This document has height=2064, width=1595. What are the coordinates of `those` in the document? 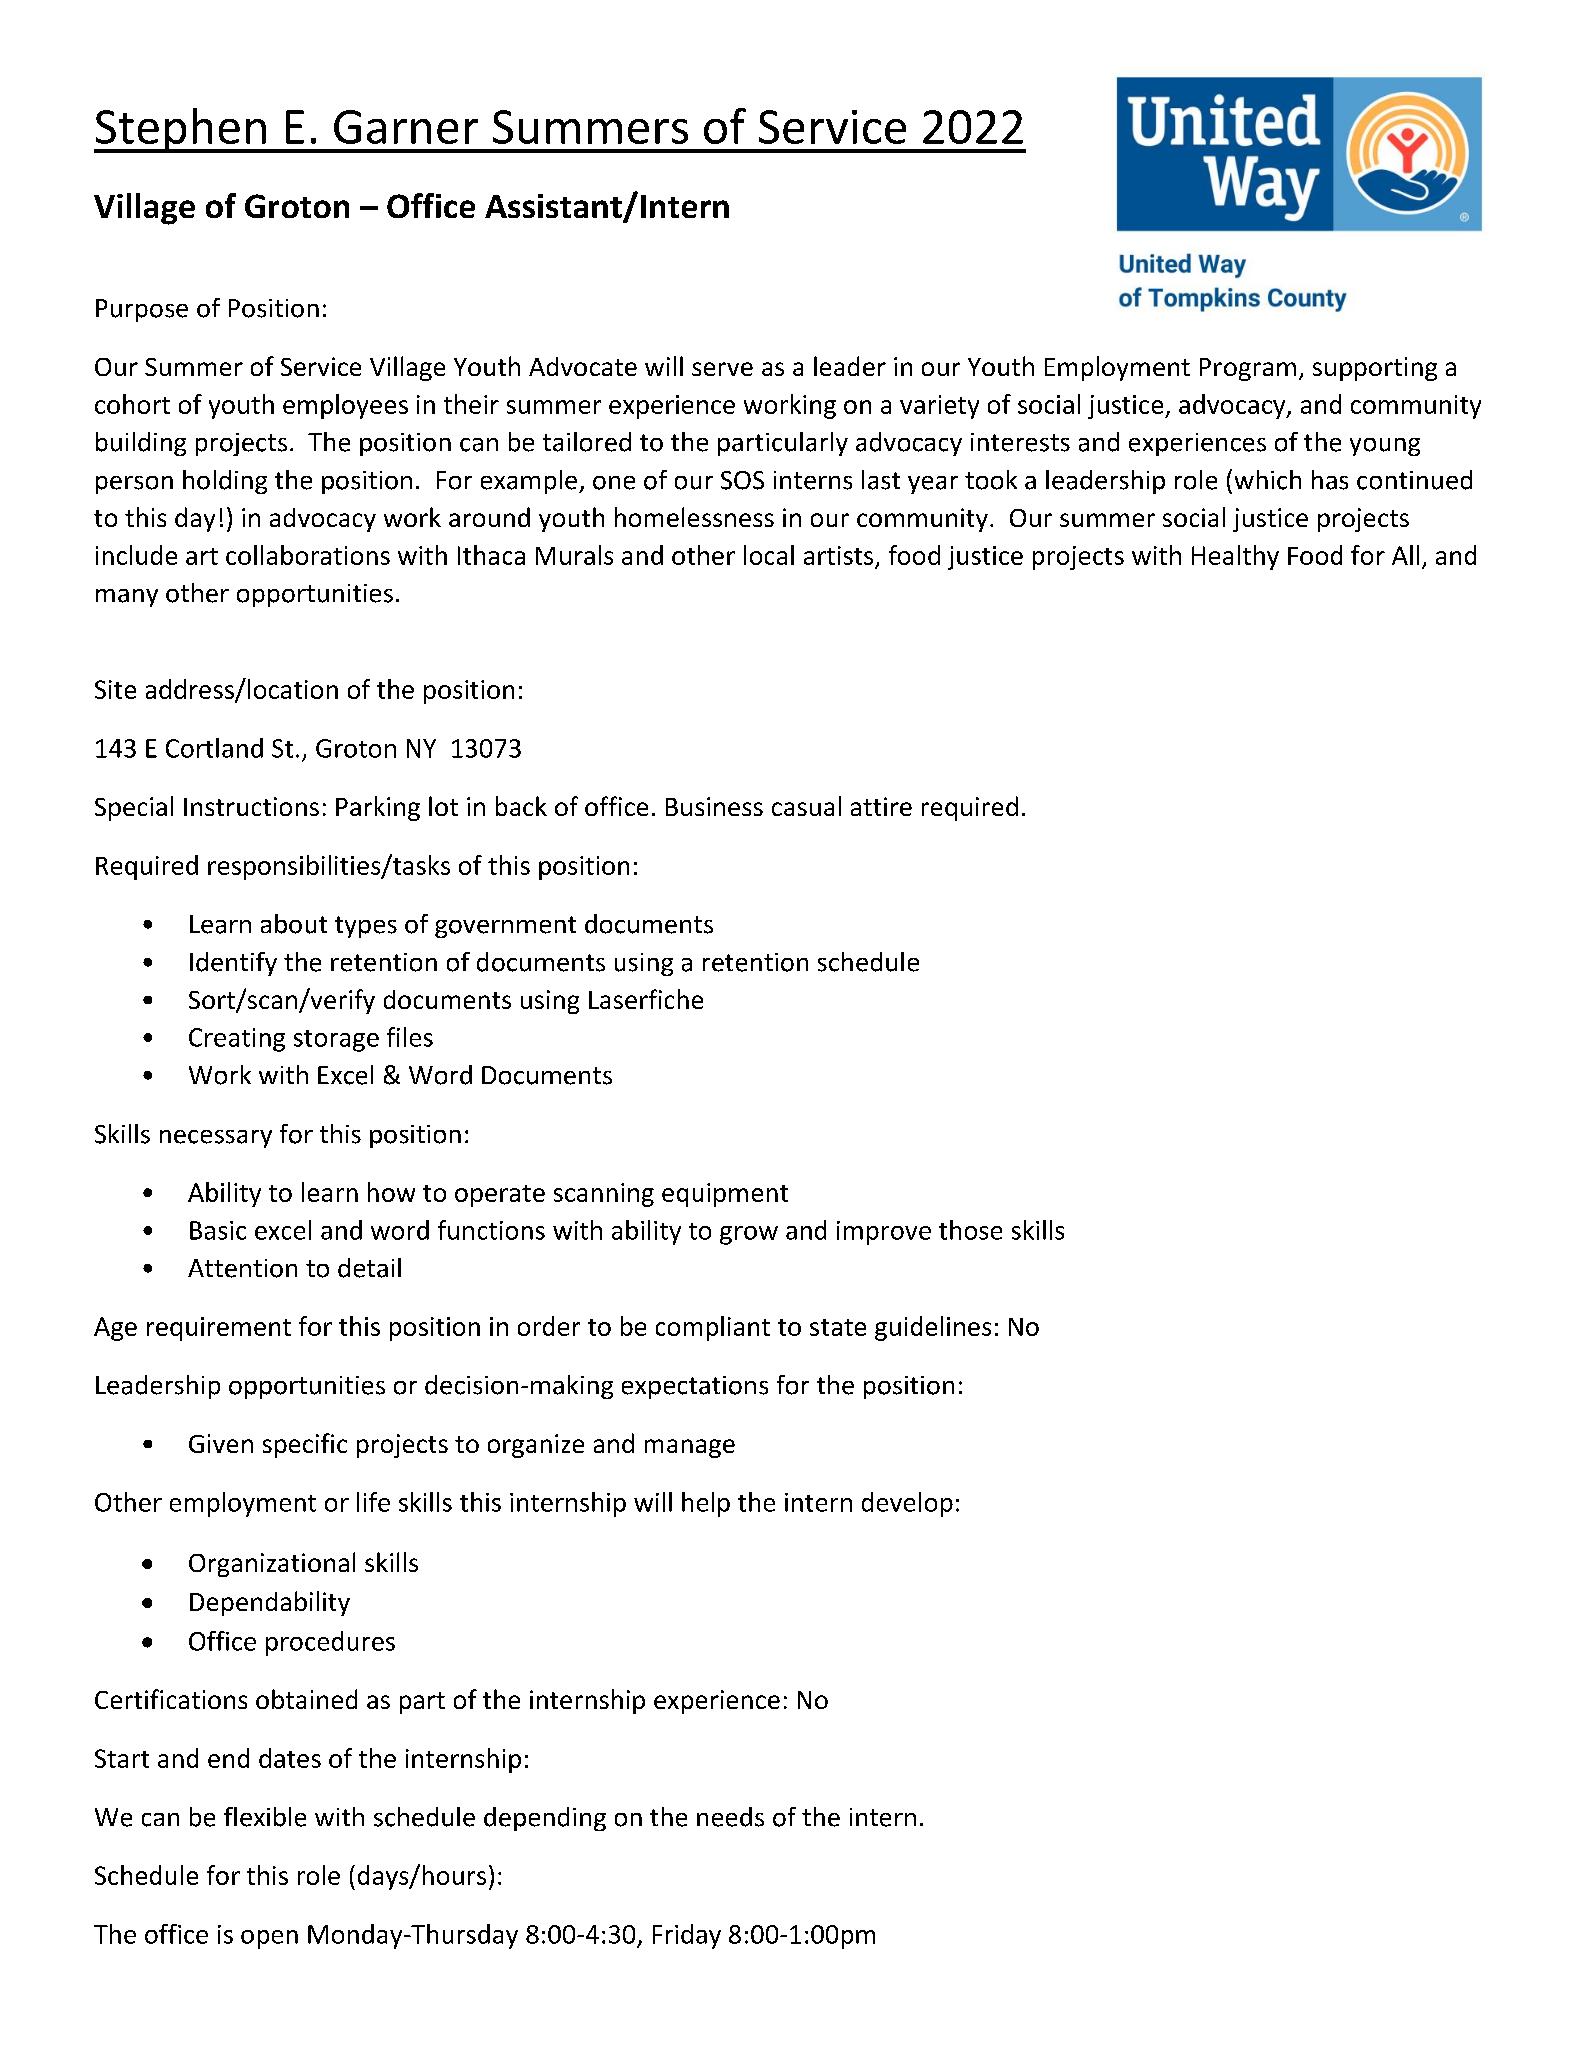 It's located at (970, 1230).
